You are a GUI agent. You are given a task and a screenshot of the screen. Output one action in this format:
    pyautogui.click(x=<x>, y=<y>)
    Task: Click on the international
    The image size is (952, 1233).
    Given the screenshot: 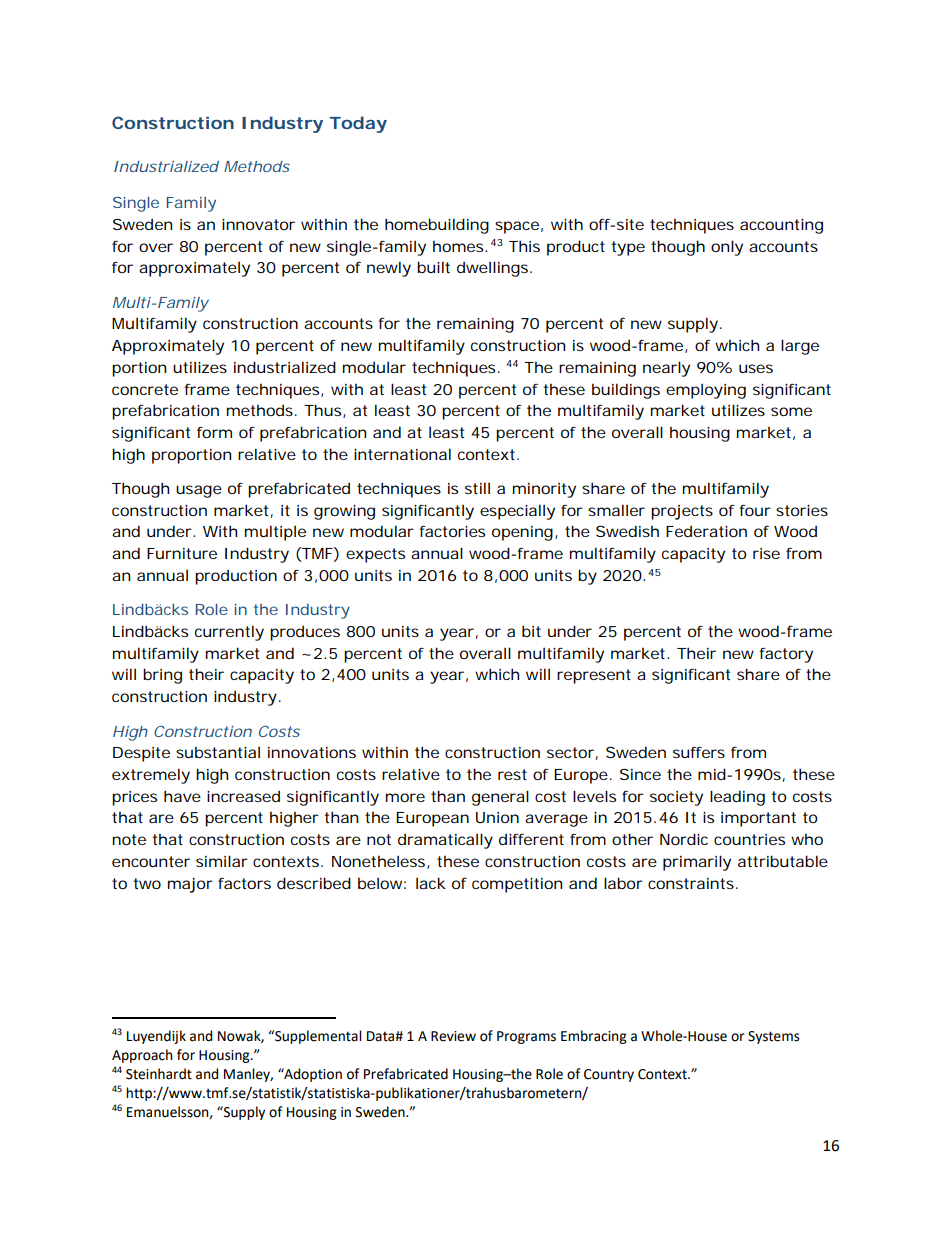 What is the action you would take?
    pyautogui.click(x=402, y=454)
